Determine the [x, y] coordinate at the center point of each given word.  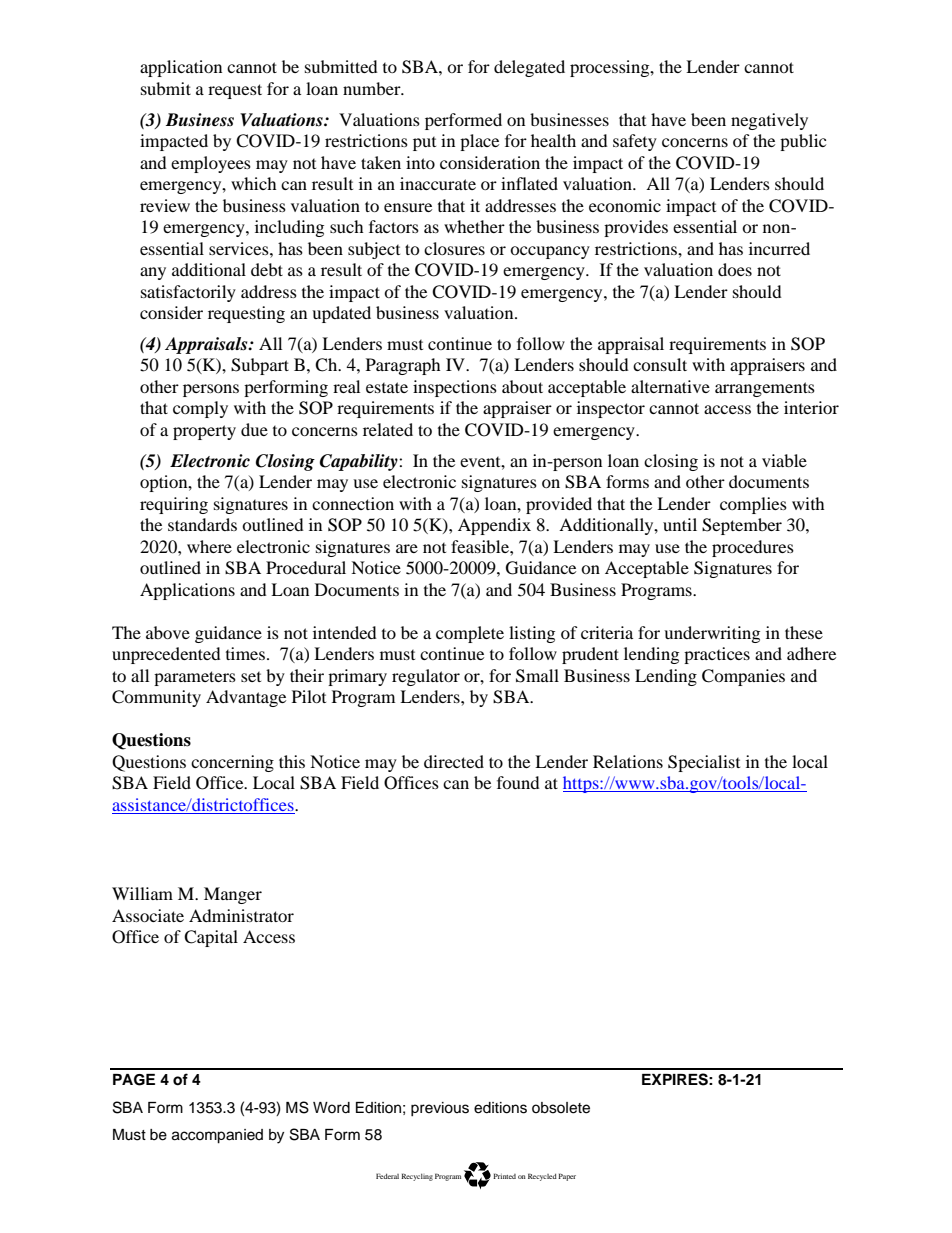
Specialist [704, 763]
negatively [769, 121]
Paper [567, 1177]
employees [211, 164]
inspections [455, 388]
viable [784, 460]
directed [454, 761]
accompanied [217, 1136]
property [204, 432]
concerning [232, 763]
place [479, 142]
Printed [504, 1176]
